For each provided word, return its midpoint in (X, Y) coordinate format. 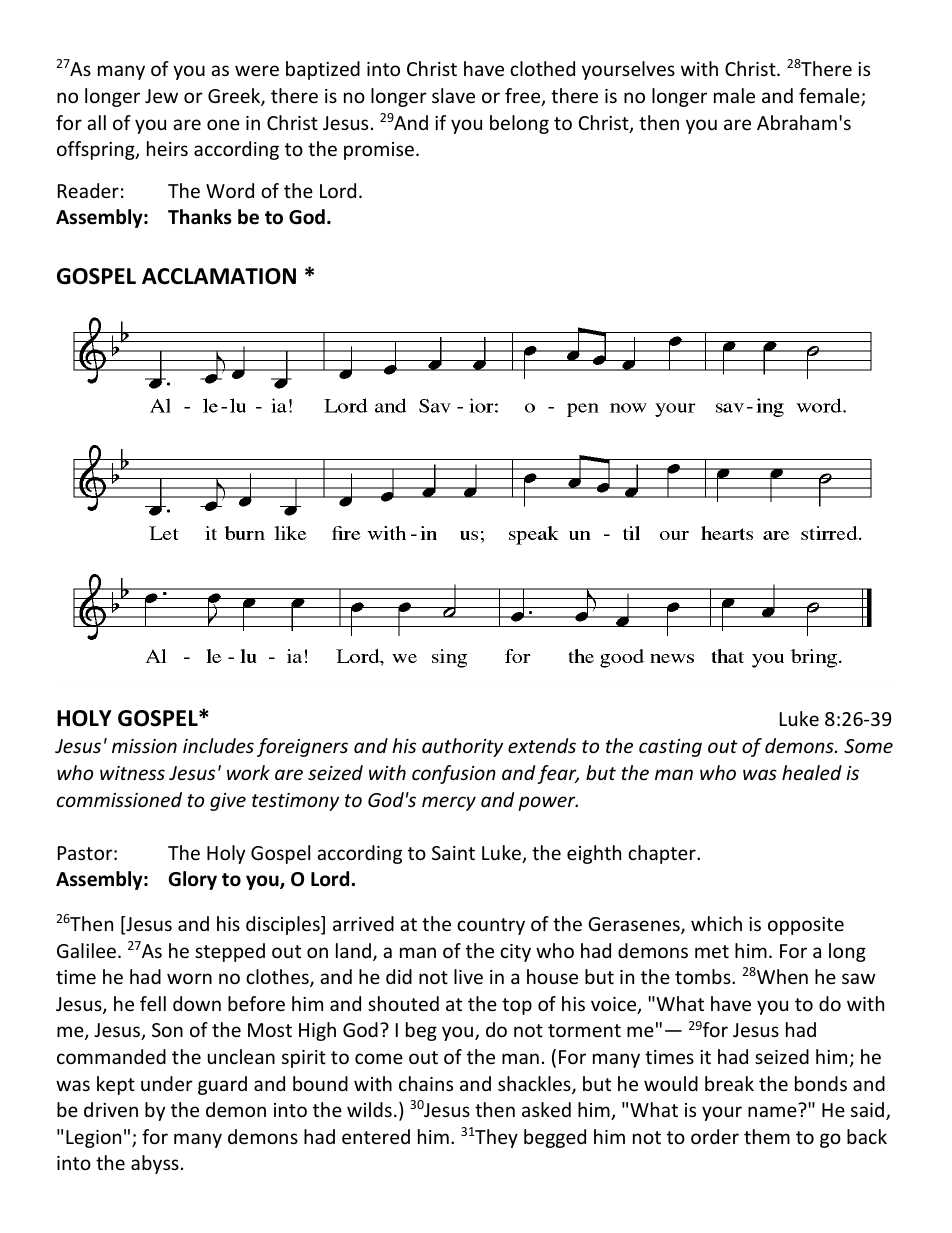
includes (218, 745)
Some (868, 746)
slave (453, 95)
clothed (542, 68)
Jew (161, 96)
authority (462, 747)
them (767, 1136)
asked (546, 1109)
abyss (155, 1164)
